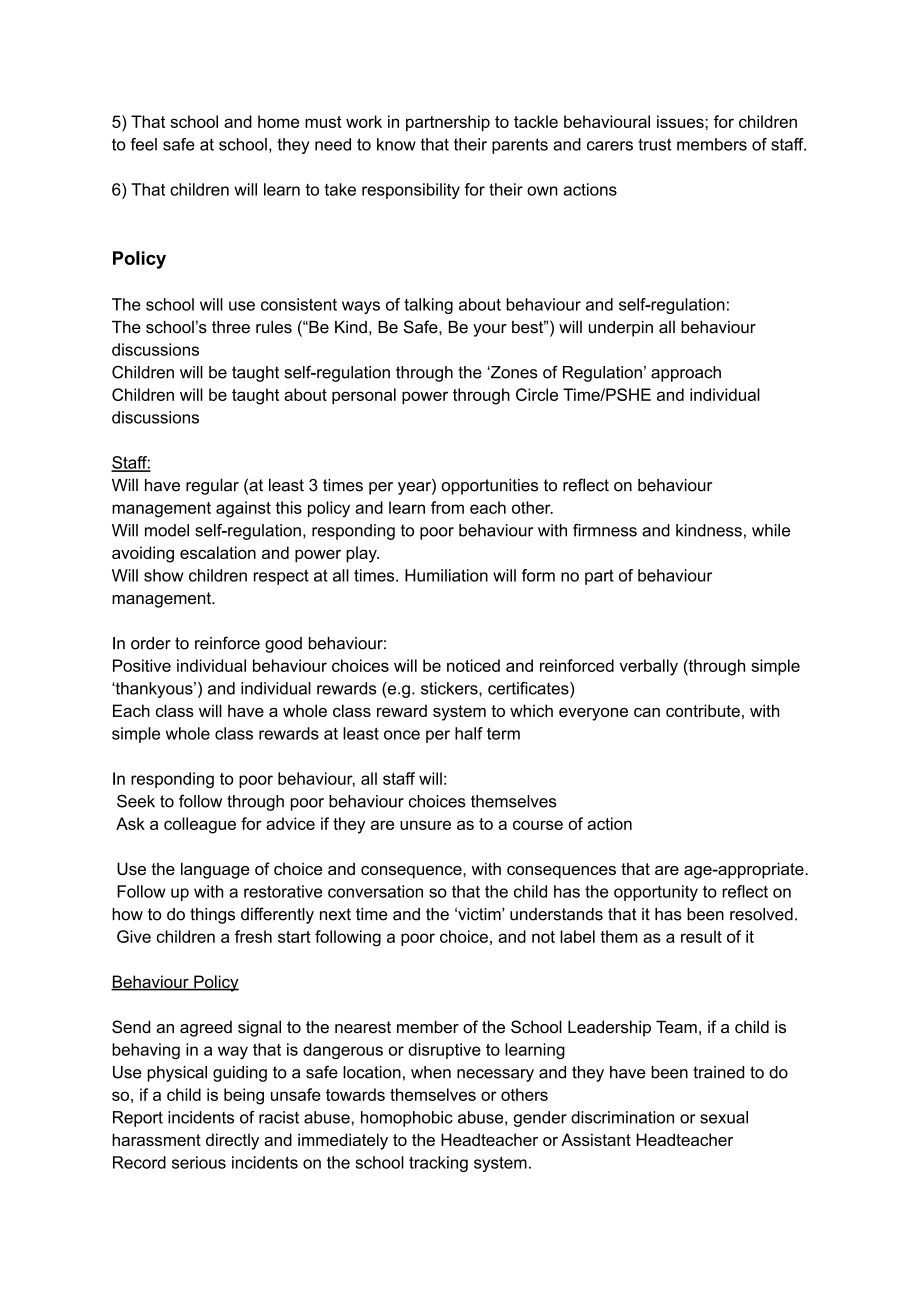 The image size is (924, 1307). What do you see at coordinates (232, 1141) in the screenshot?
I see `directly` at bounding box center [232, 1141].
